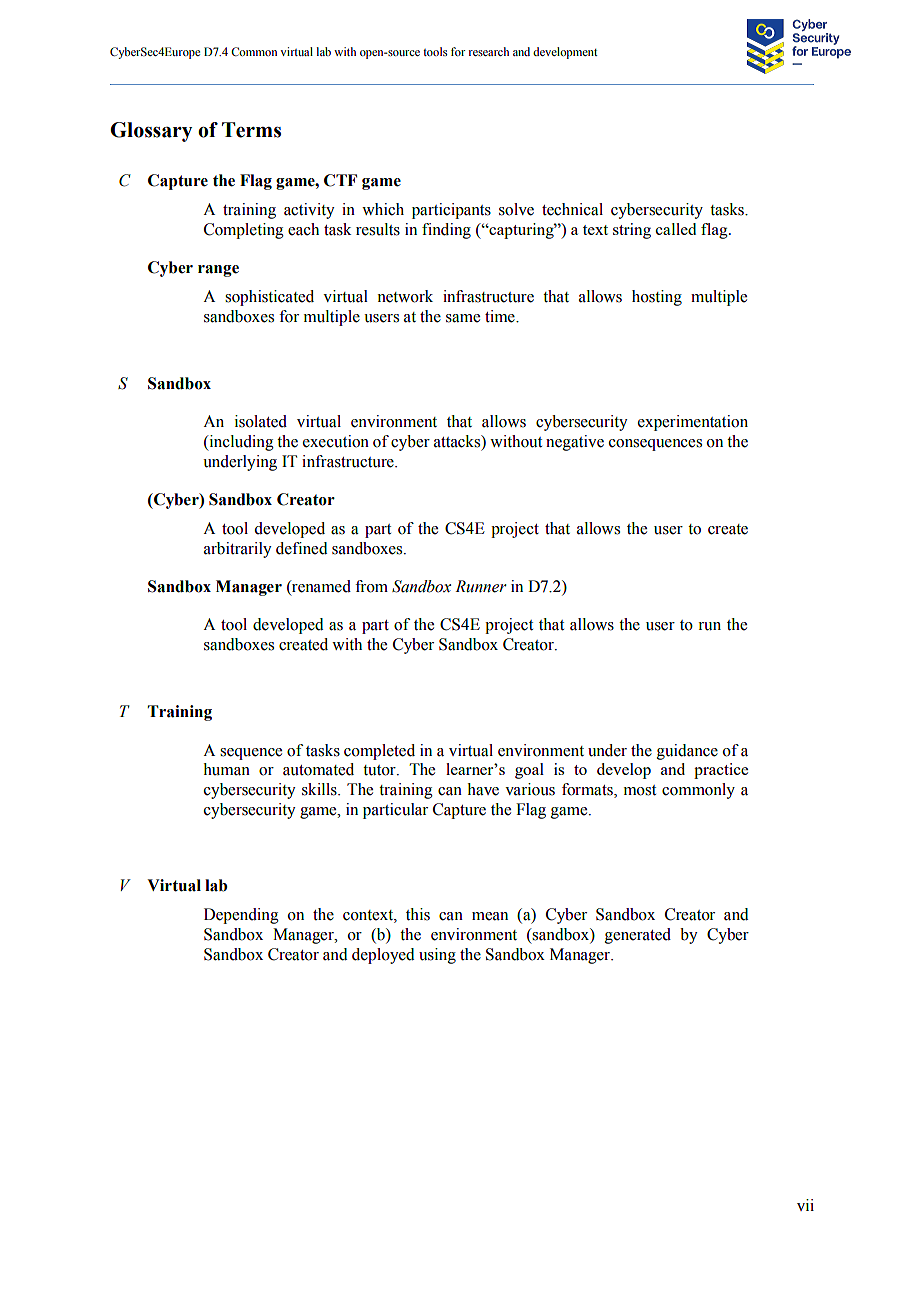 This screenshot has height=1308, width=924. What do you see at coordinates (383, 956) in the screenshot?
I see `deployed` at bounding box center [383, 956].
